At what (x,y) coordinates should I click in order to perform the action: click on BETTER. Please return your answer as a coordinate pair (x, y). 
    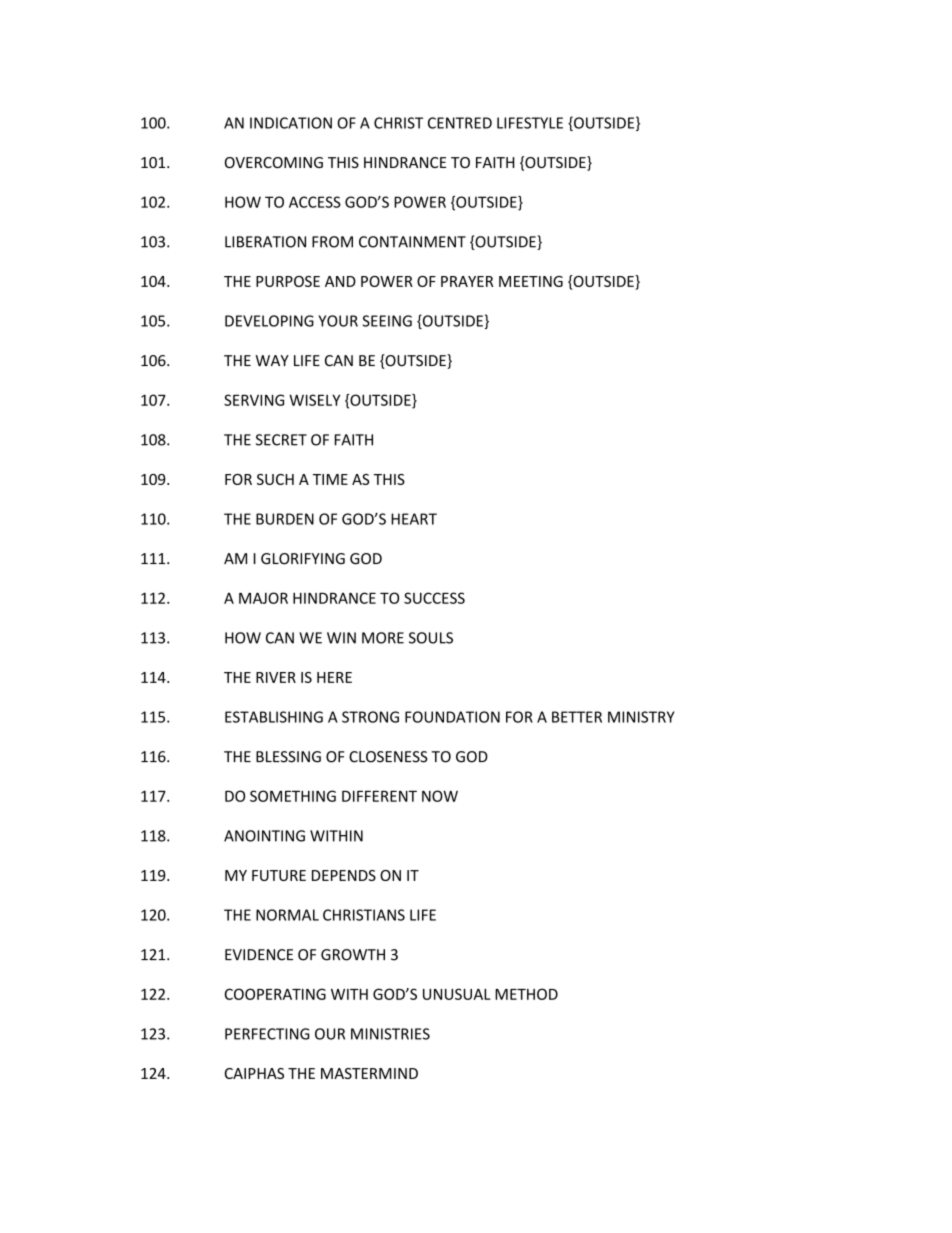
    Looking at the image, I should click on (577, 717).
